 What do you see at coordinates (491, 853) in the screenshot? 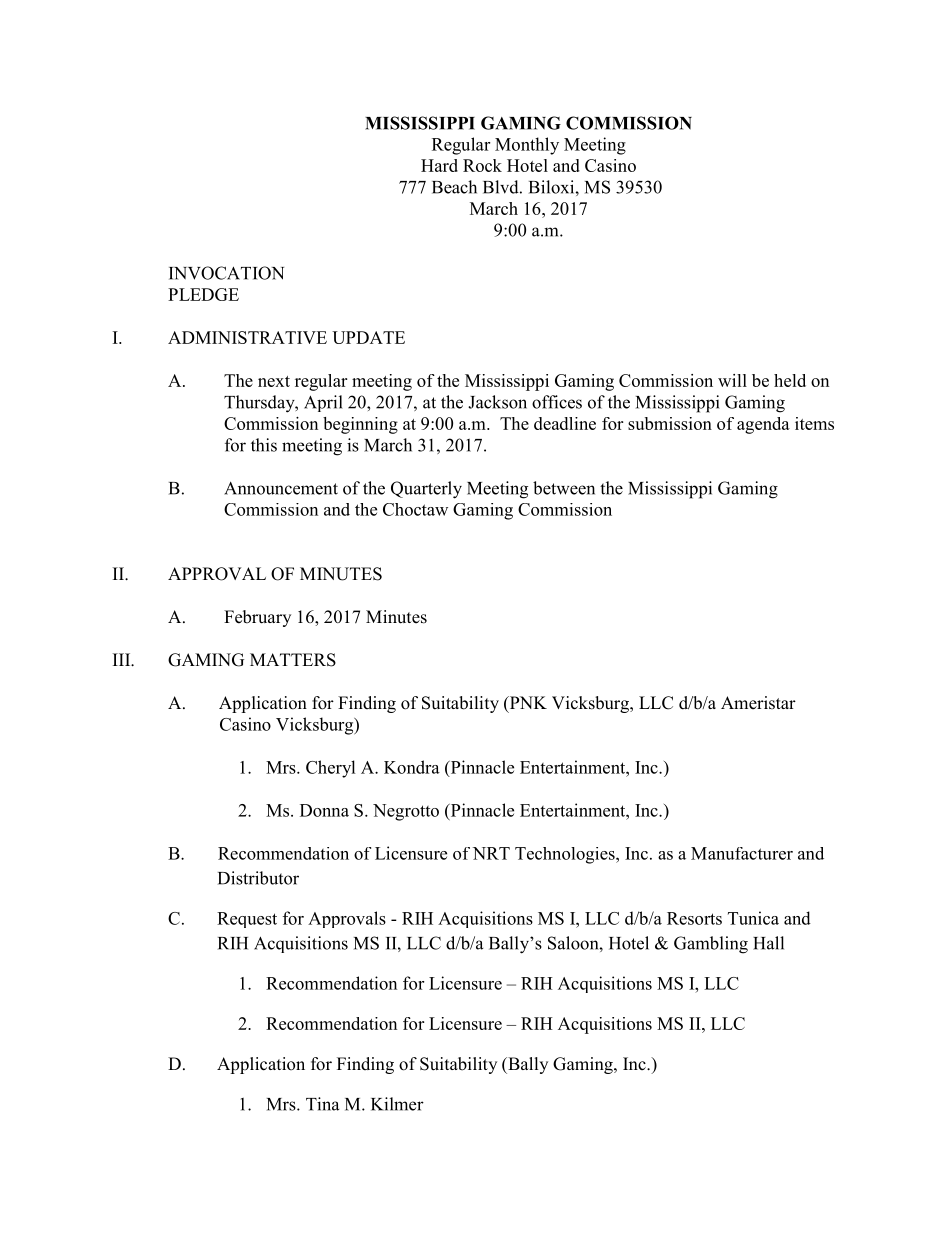
I see `NRT` at bounding box center [491, 853].
